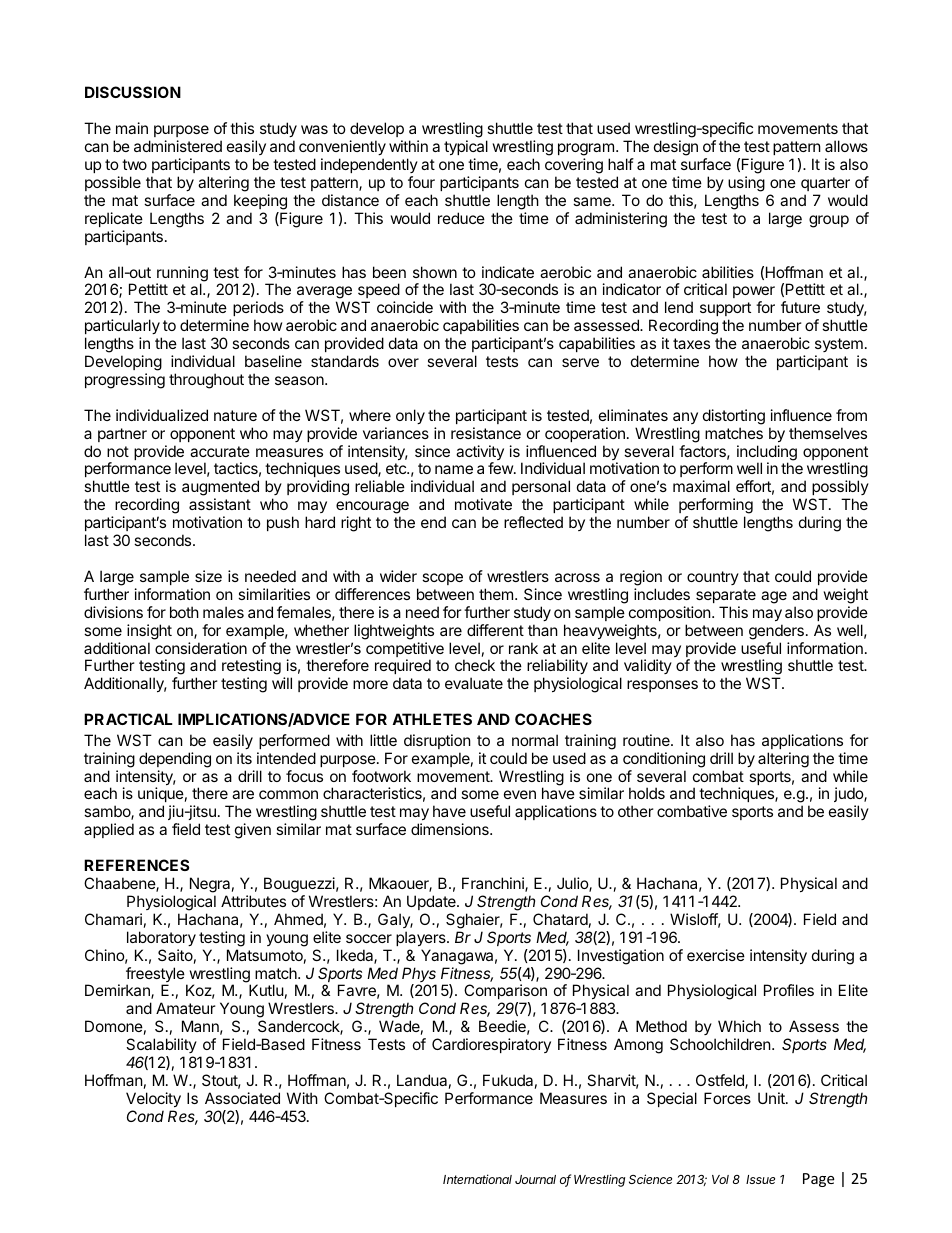  I want to click on players, so click(422, 938).
